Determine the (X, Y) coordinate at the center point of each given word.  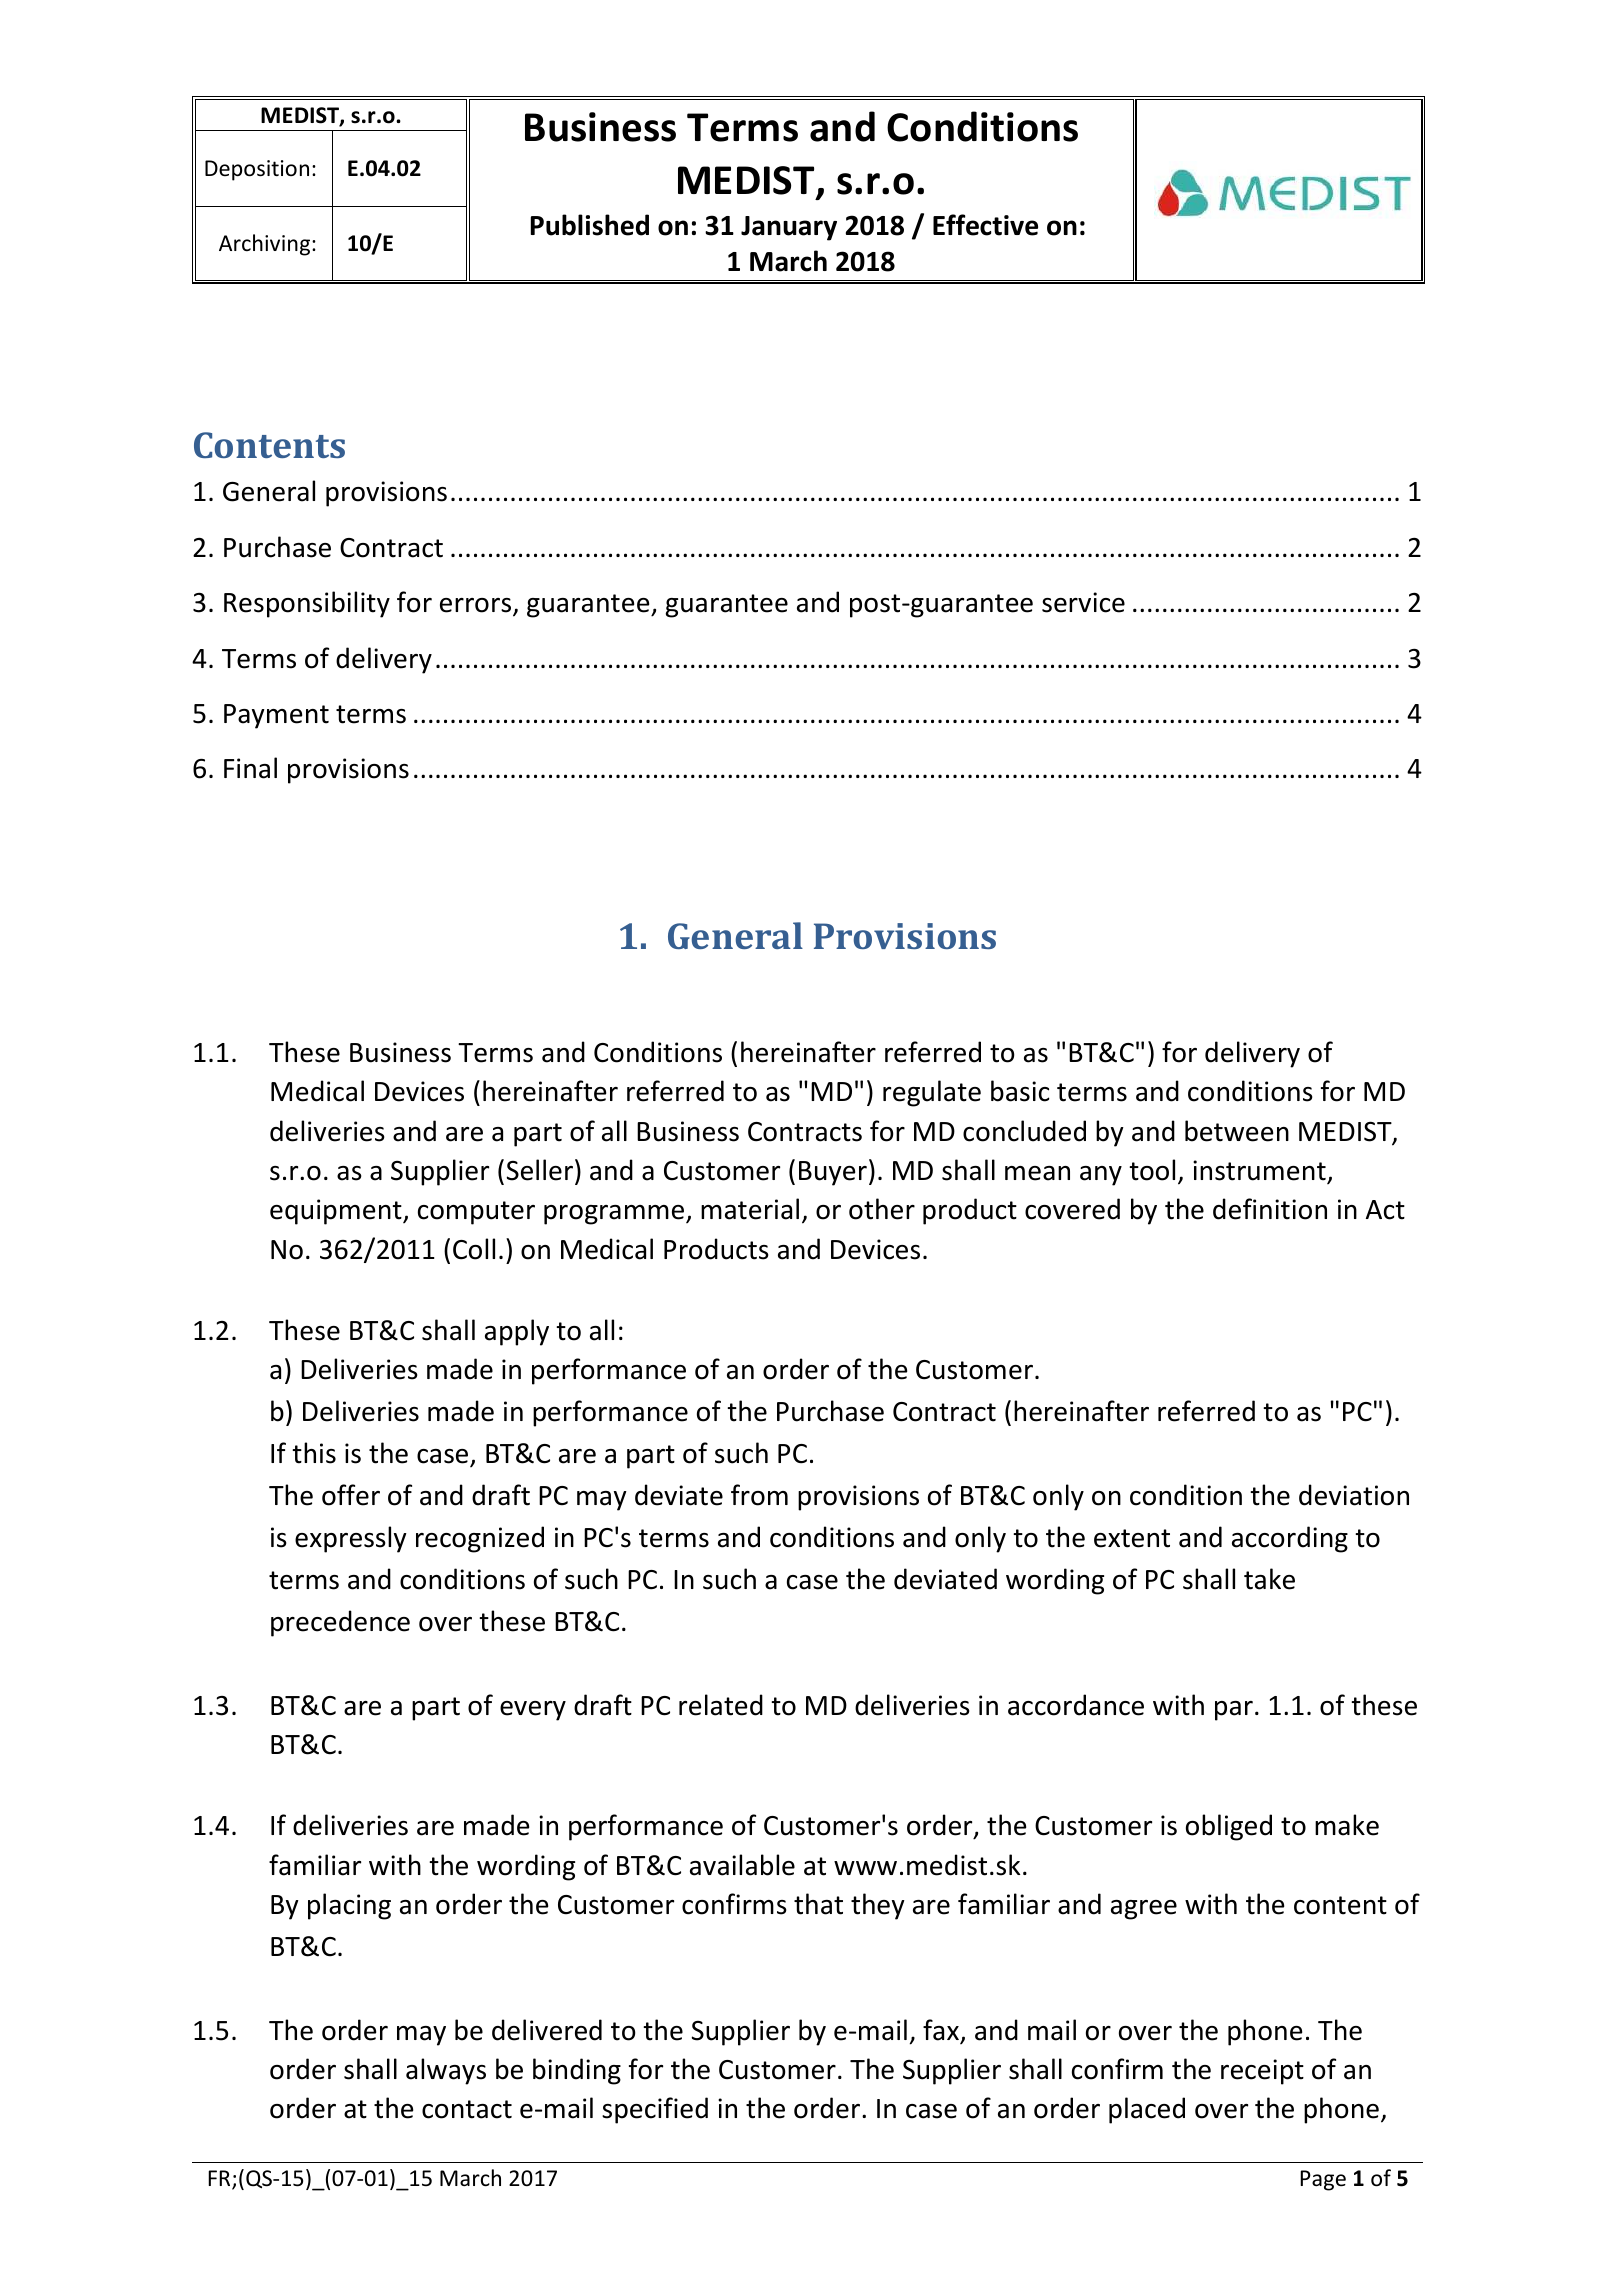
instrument (1260, 1171)
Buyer (833, 1173)
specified (655, 2110)
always (446, 2071)
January (789, 228)
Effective (985, 225)
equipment (337, 1212)
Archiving (266, 245)
